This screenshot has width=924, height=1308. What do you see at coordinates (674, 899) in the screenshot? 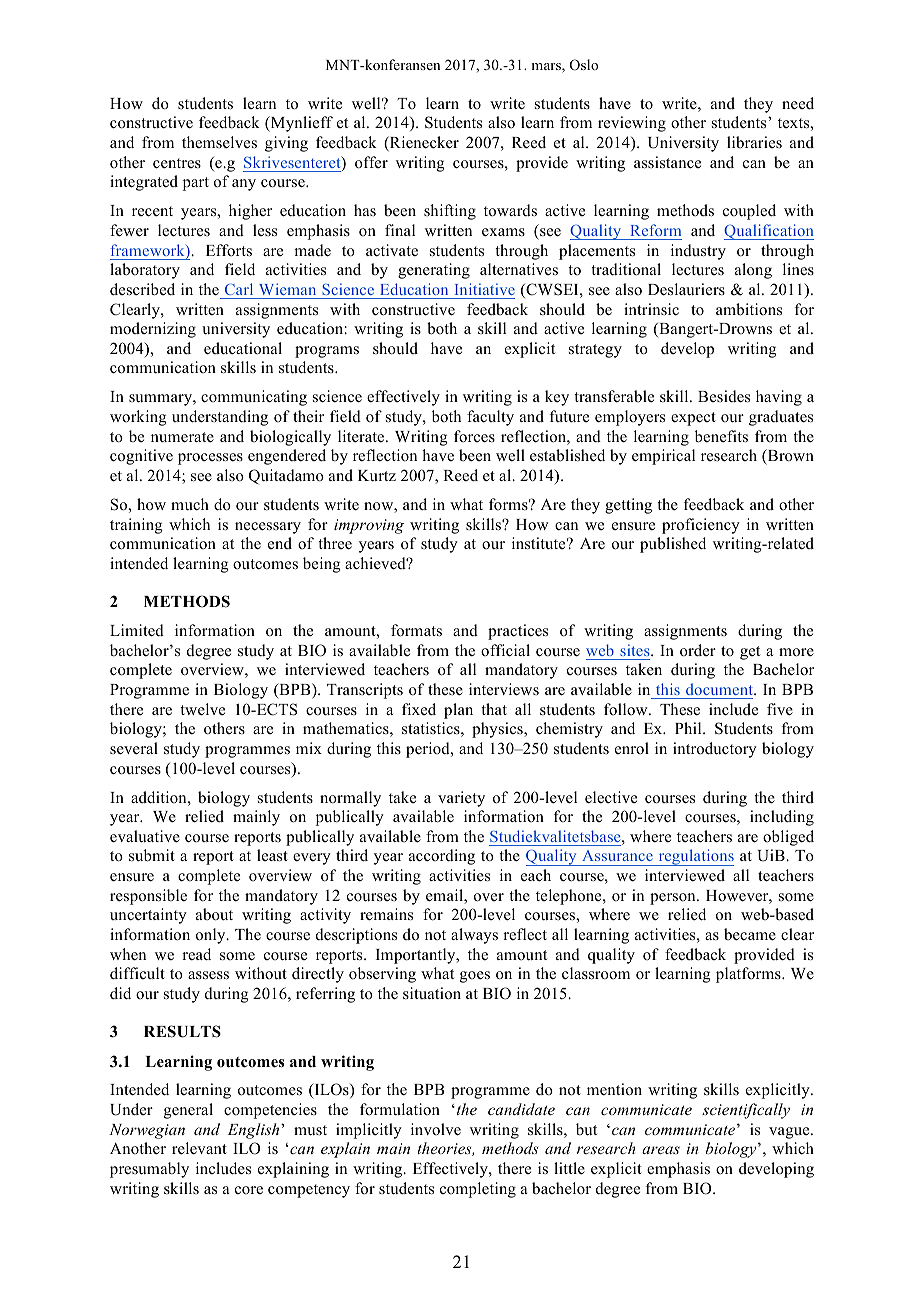
I see `person` at bounding box center [674, 899].
